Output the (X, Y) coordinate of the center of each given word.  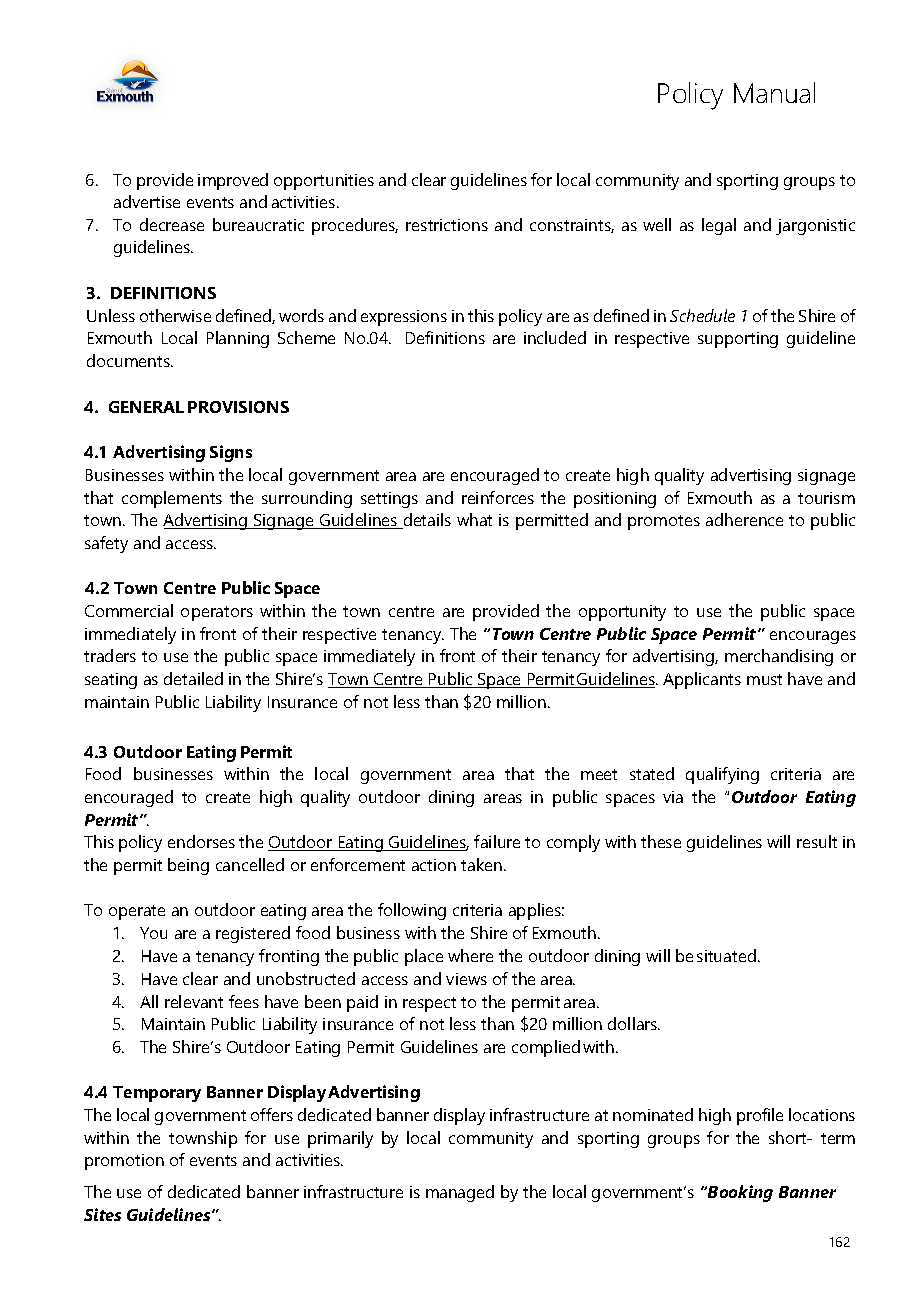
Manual (774, 92)
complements (172, 499)
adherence (744, 519)
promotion (124, 1162)
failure (497, 841)
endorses (201, 841)
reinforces (498, 497)
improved (233, 181)
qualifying (722, 775)
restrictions (447, 225)
